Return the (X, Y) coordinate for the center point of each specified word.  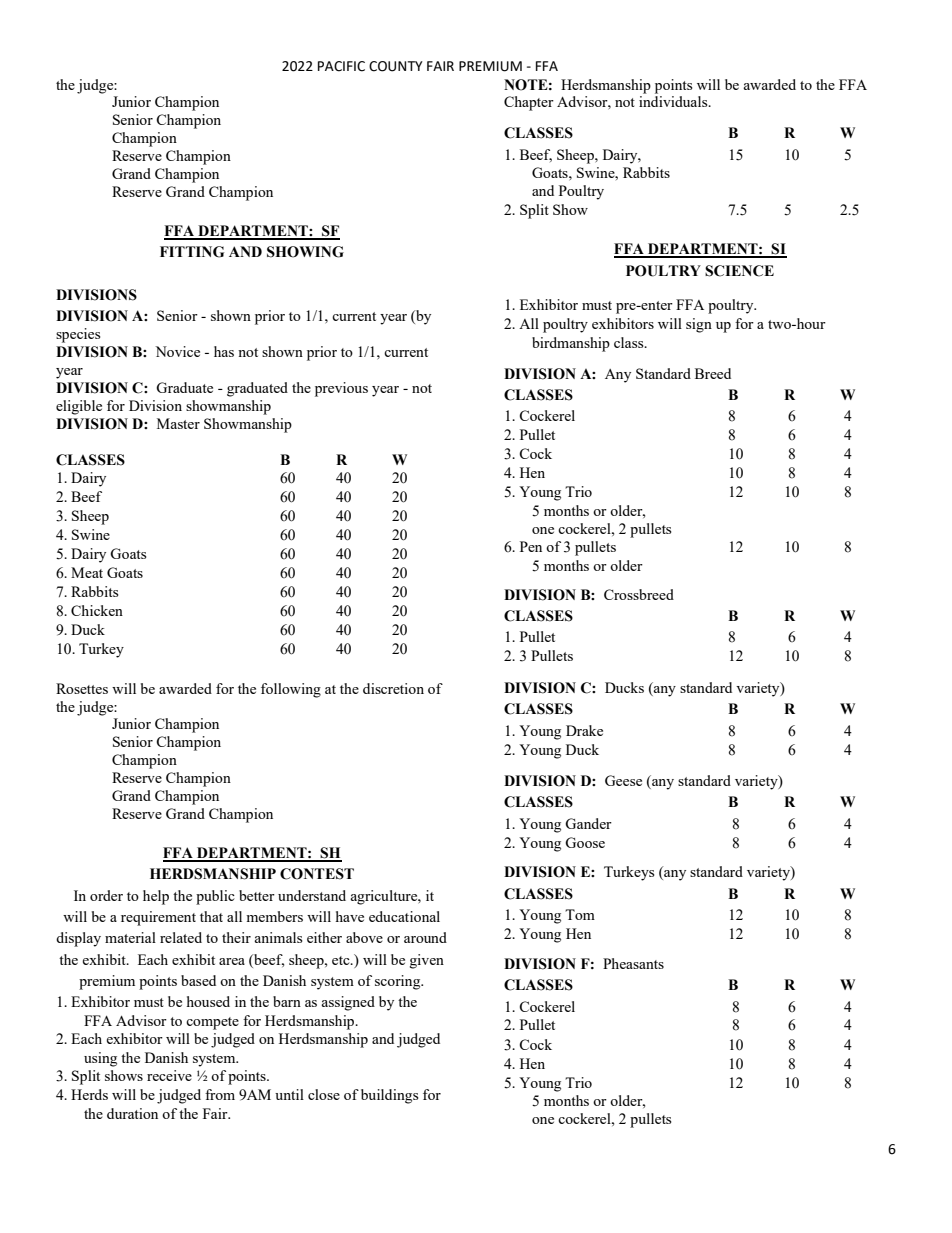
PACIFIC (341, 66)
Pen (531, 546)
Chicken (97, 610)
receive (169, 1075)
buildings (389, 1096)
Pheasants (633, 963)
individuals (674, 101)
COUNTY (396, 66)
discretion (393, 688)
